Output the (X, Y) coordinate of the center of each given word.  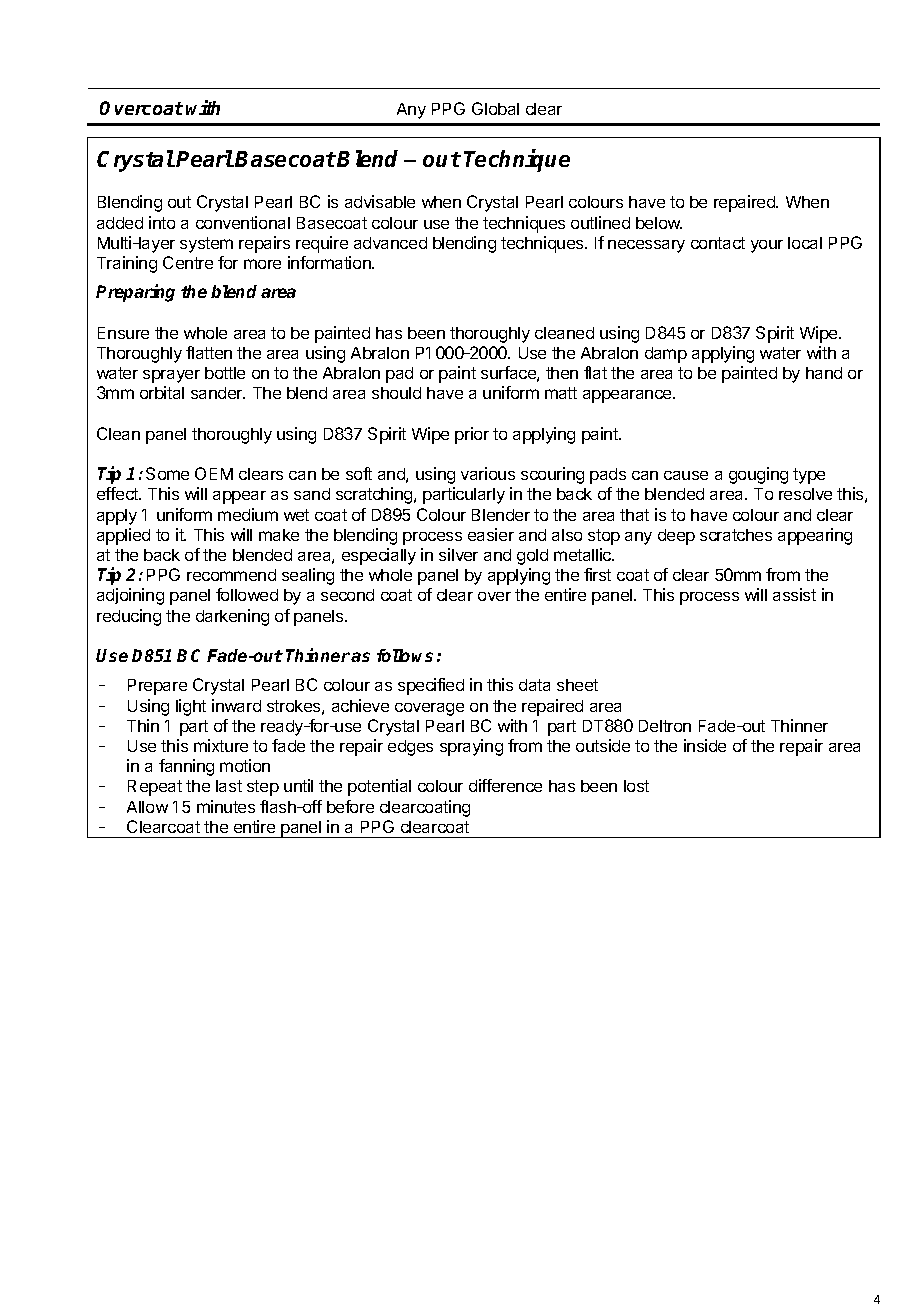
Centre (188, 262)
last (229, 786)
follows (405, 655)
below (659, 223)
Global (495, 108)
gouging (758, 475)
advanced (390, 243)
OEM (214, 473)
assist (794, 594)
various (488, 473)
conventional (243, 222)
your (767, 246)
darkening (232, 617)
